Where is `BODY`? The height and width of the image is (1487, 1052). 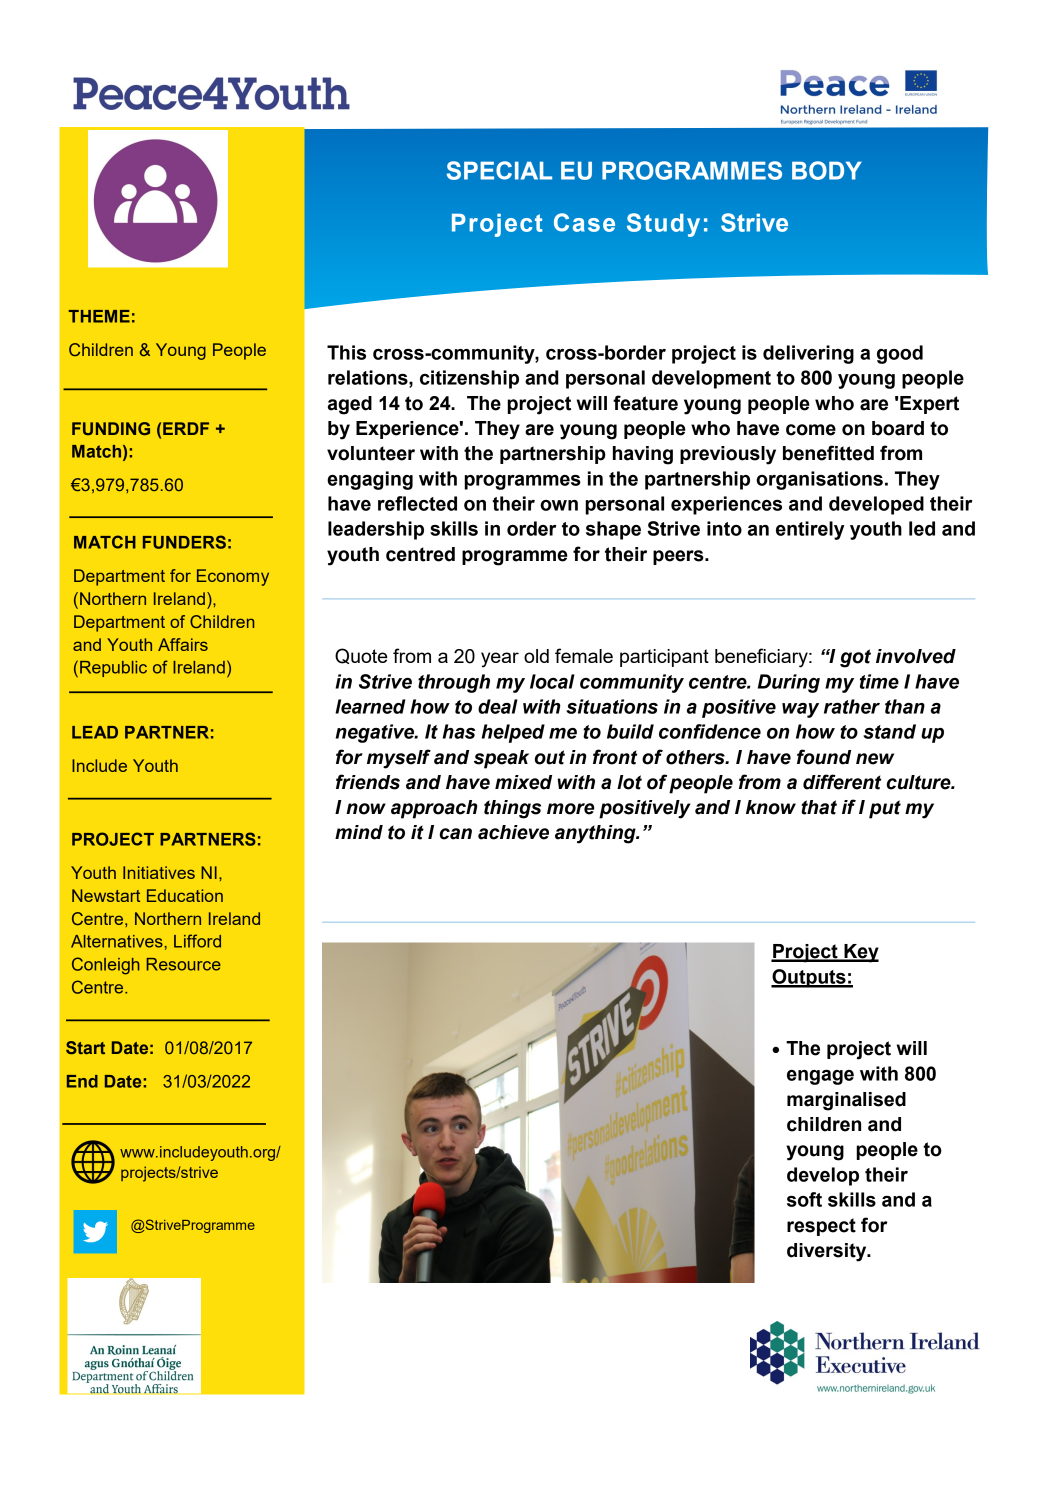
BODY is located at coordinates (827, 170).
